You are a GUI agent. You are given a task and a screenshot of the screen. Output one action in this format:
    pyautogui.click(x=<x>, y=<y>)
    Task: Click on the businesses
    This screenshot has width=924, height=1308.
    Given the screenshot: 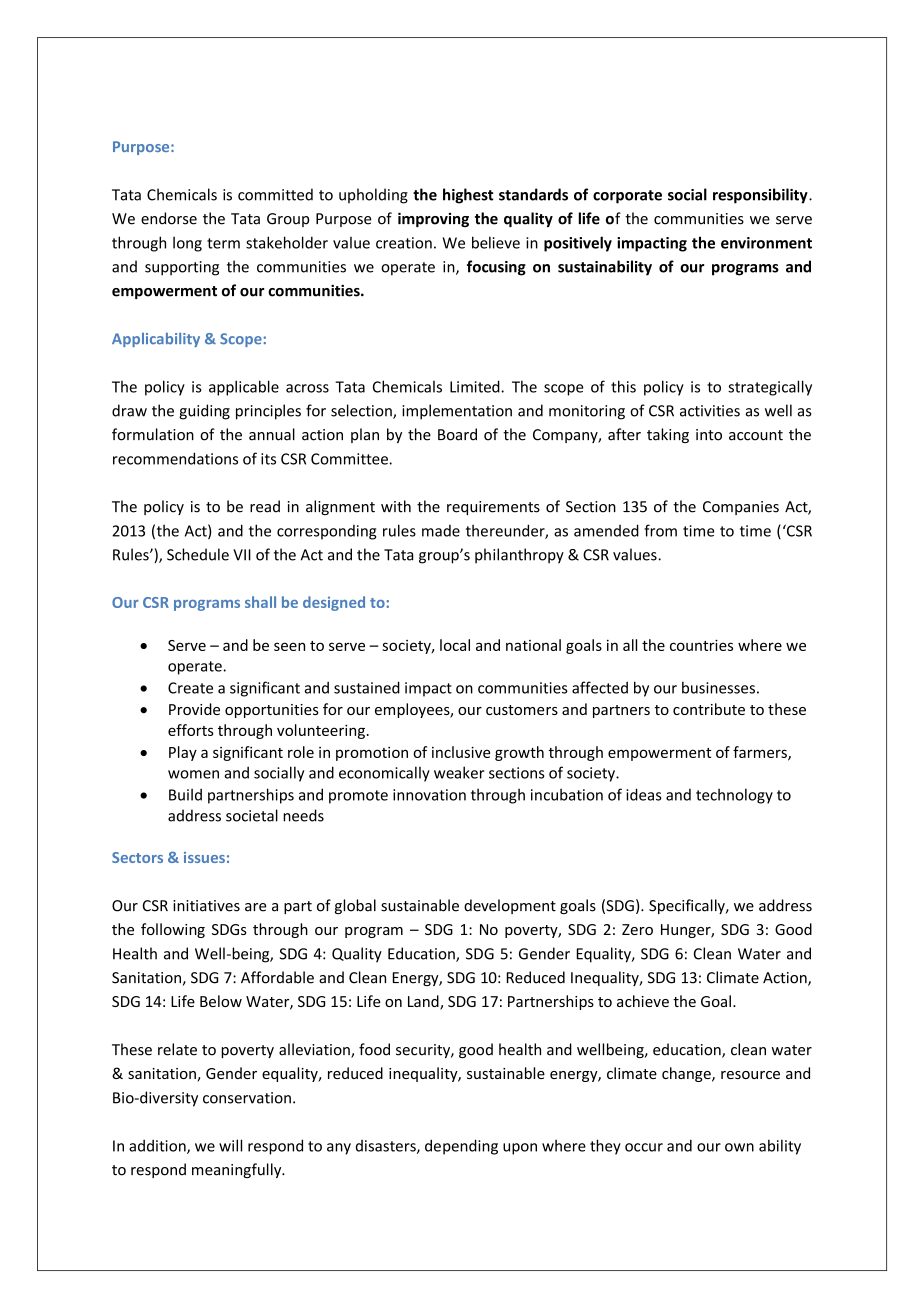 What is the action you would take?
    pyautogui.click(x=718, y=687)
